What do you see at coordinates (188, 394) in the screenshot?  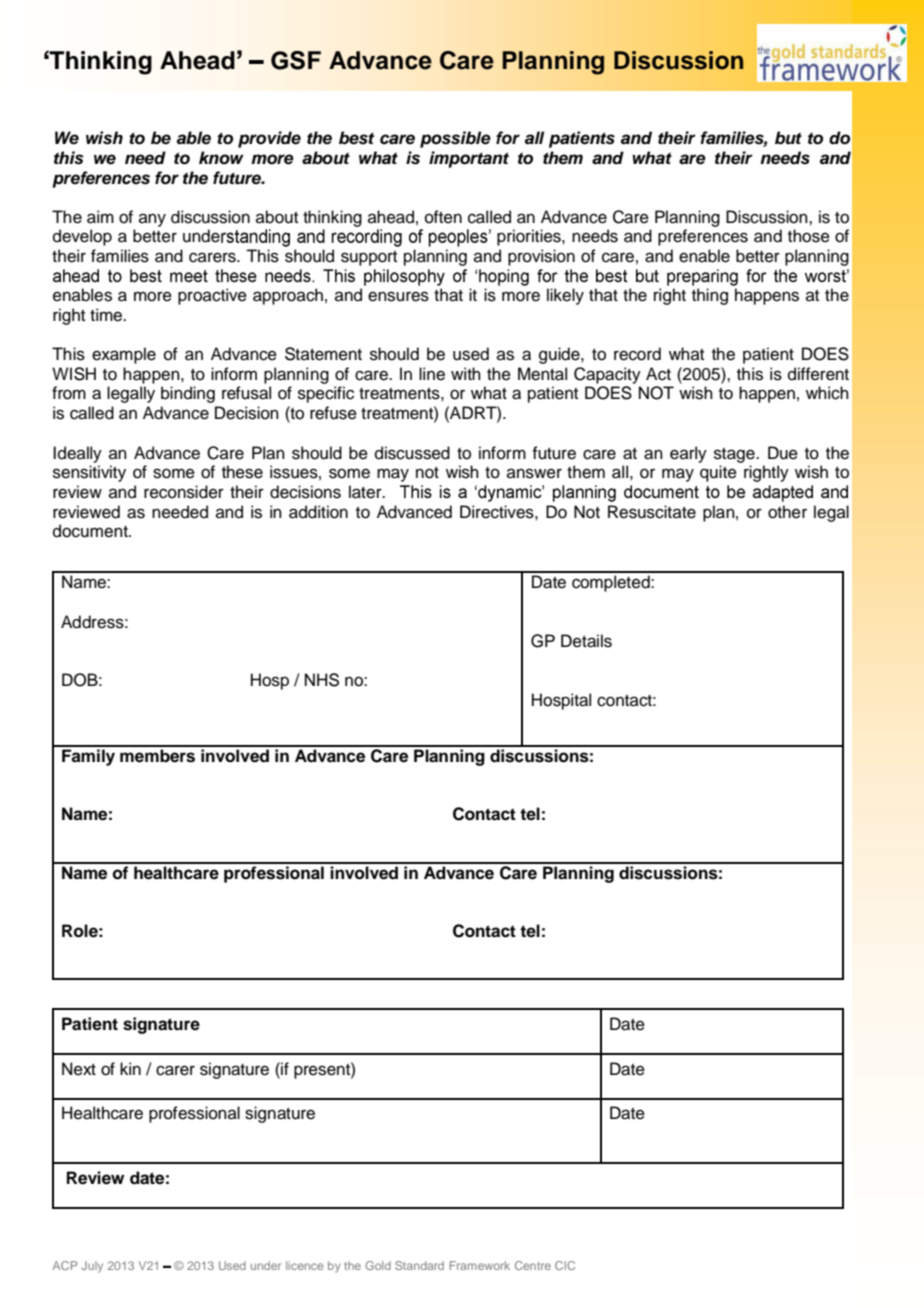 I see `binding` at bounding box center [188, 394].
